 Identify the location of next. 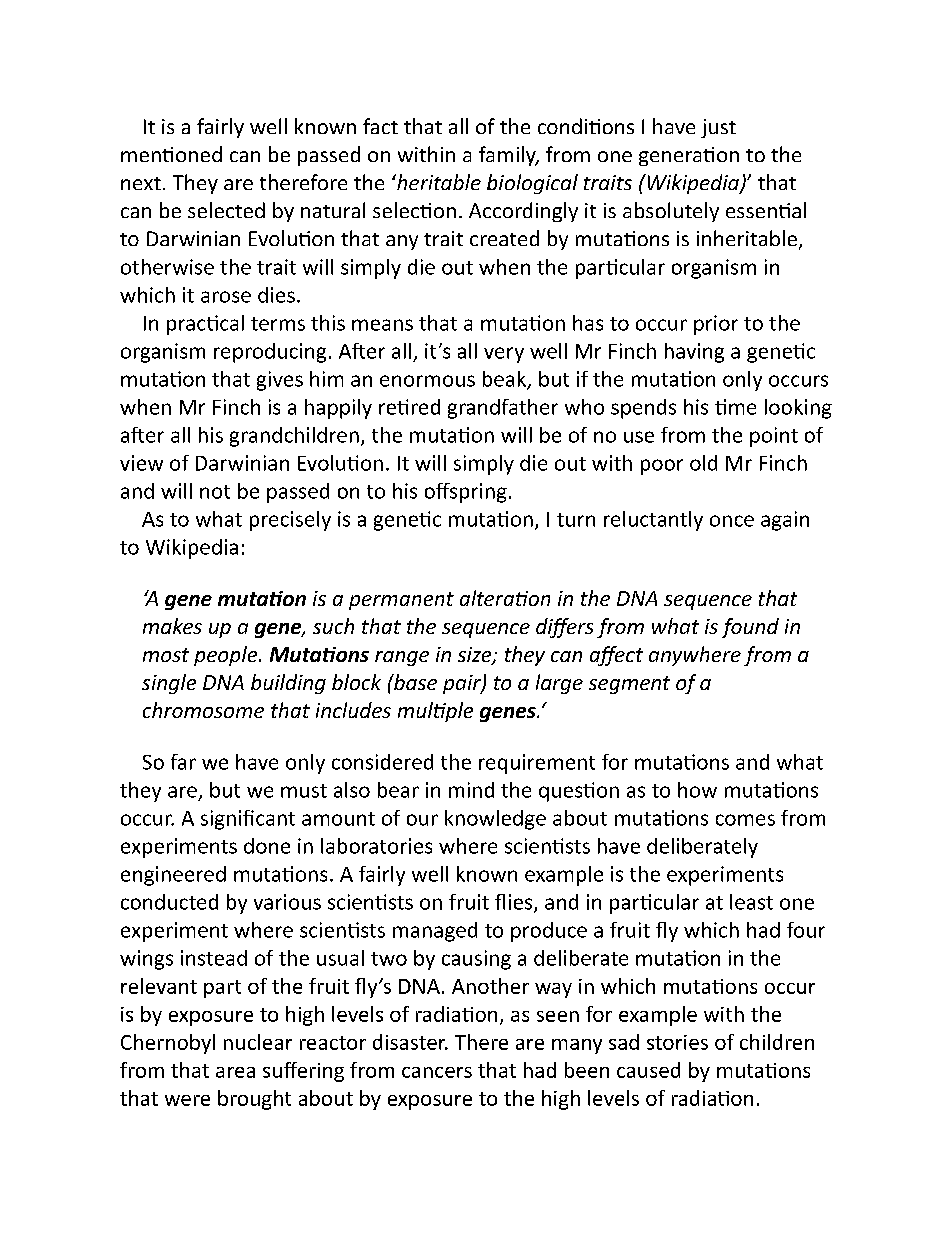
(141, 183).
